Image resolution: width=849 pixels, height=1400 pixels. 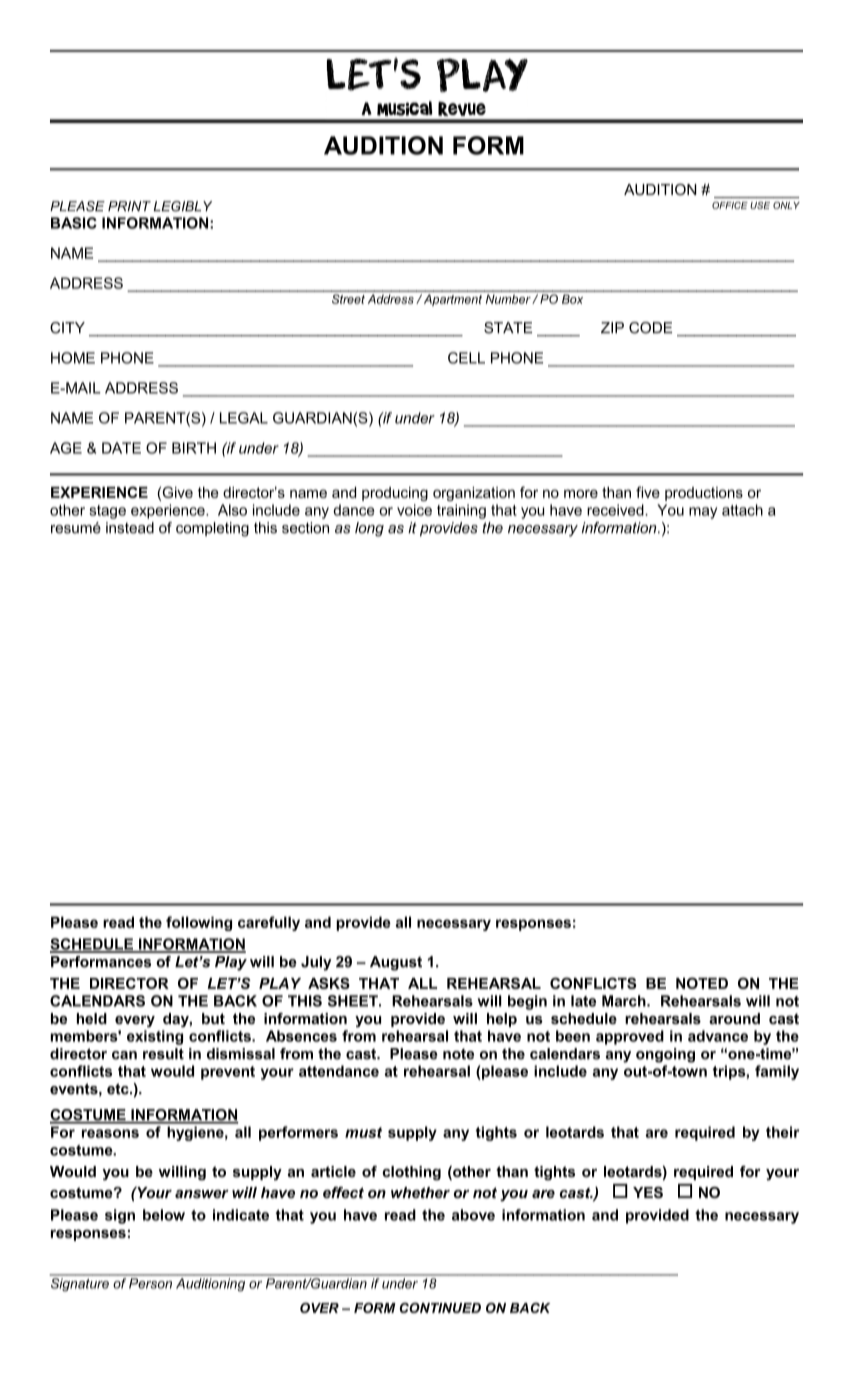 What do you see at coordinates (199, 923) in the screenshot?
I see `following` at bounding box center [199, 923].
